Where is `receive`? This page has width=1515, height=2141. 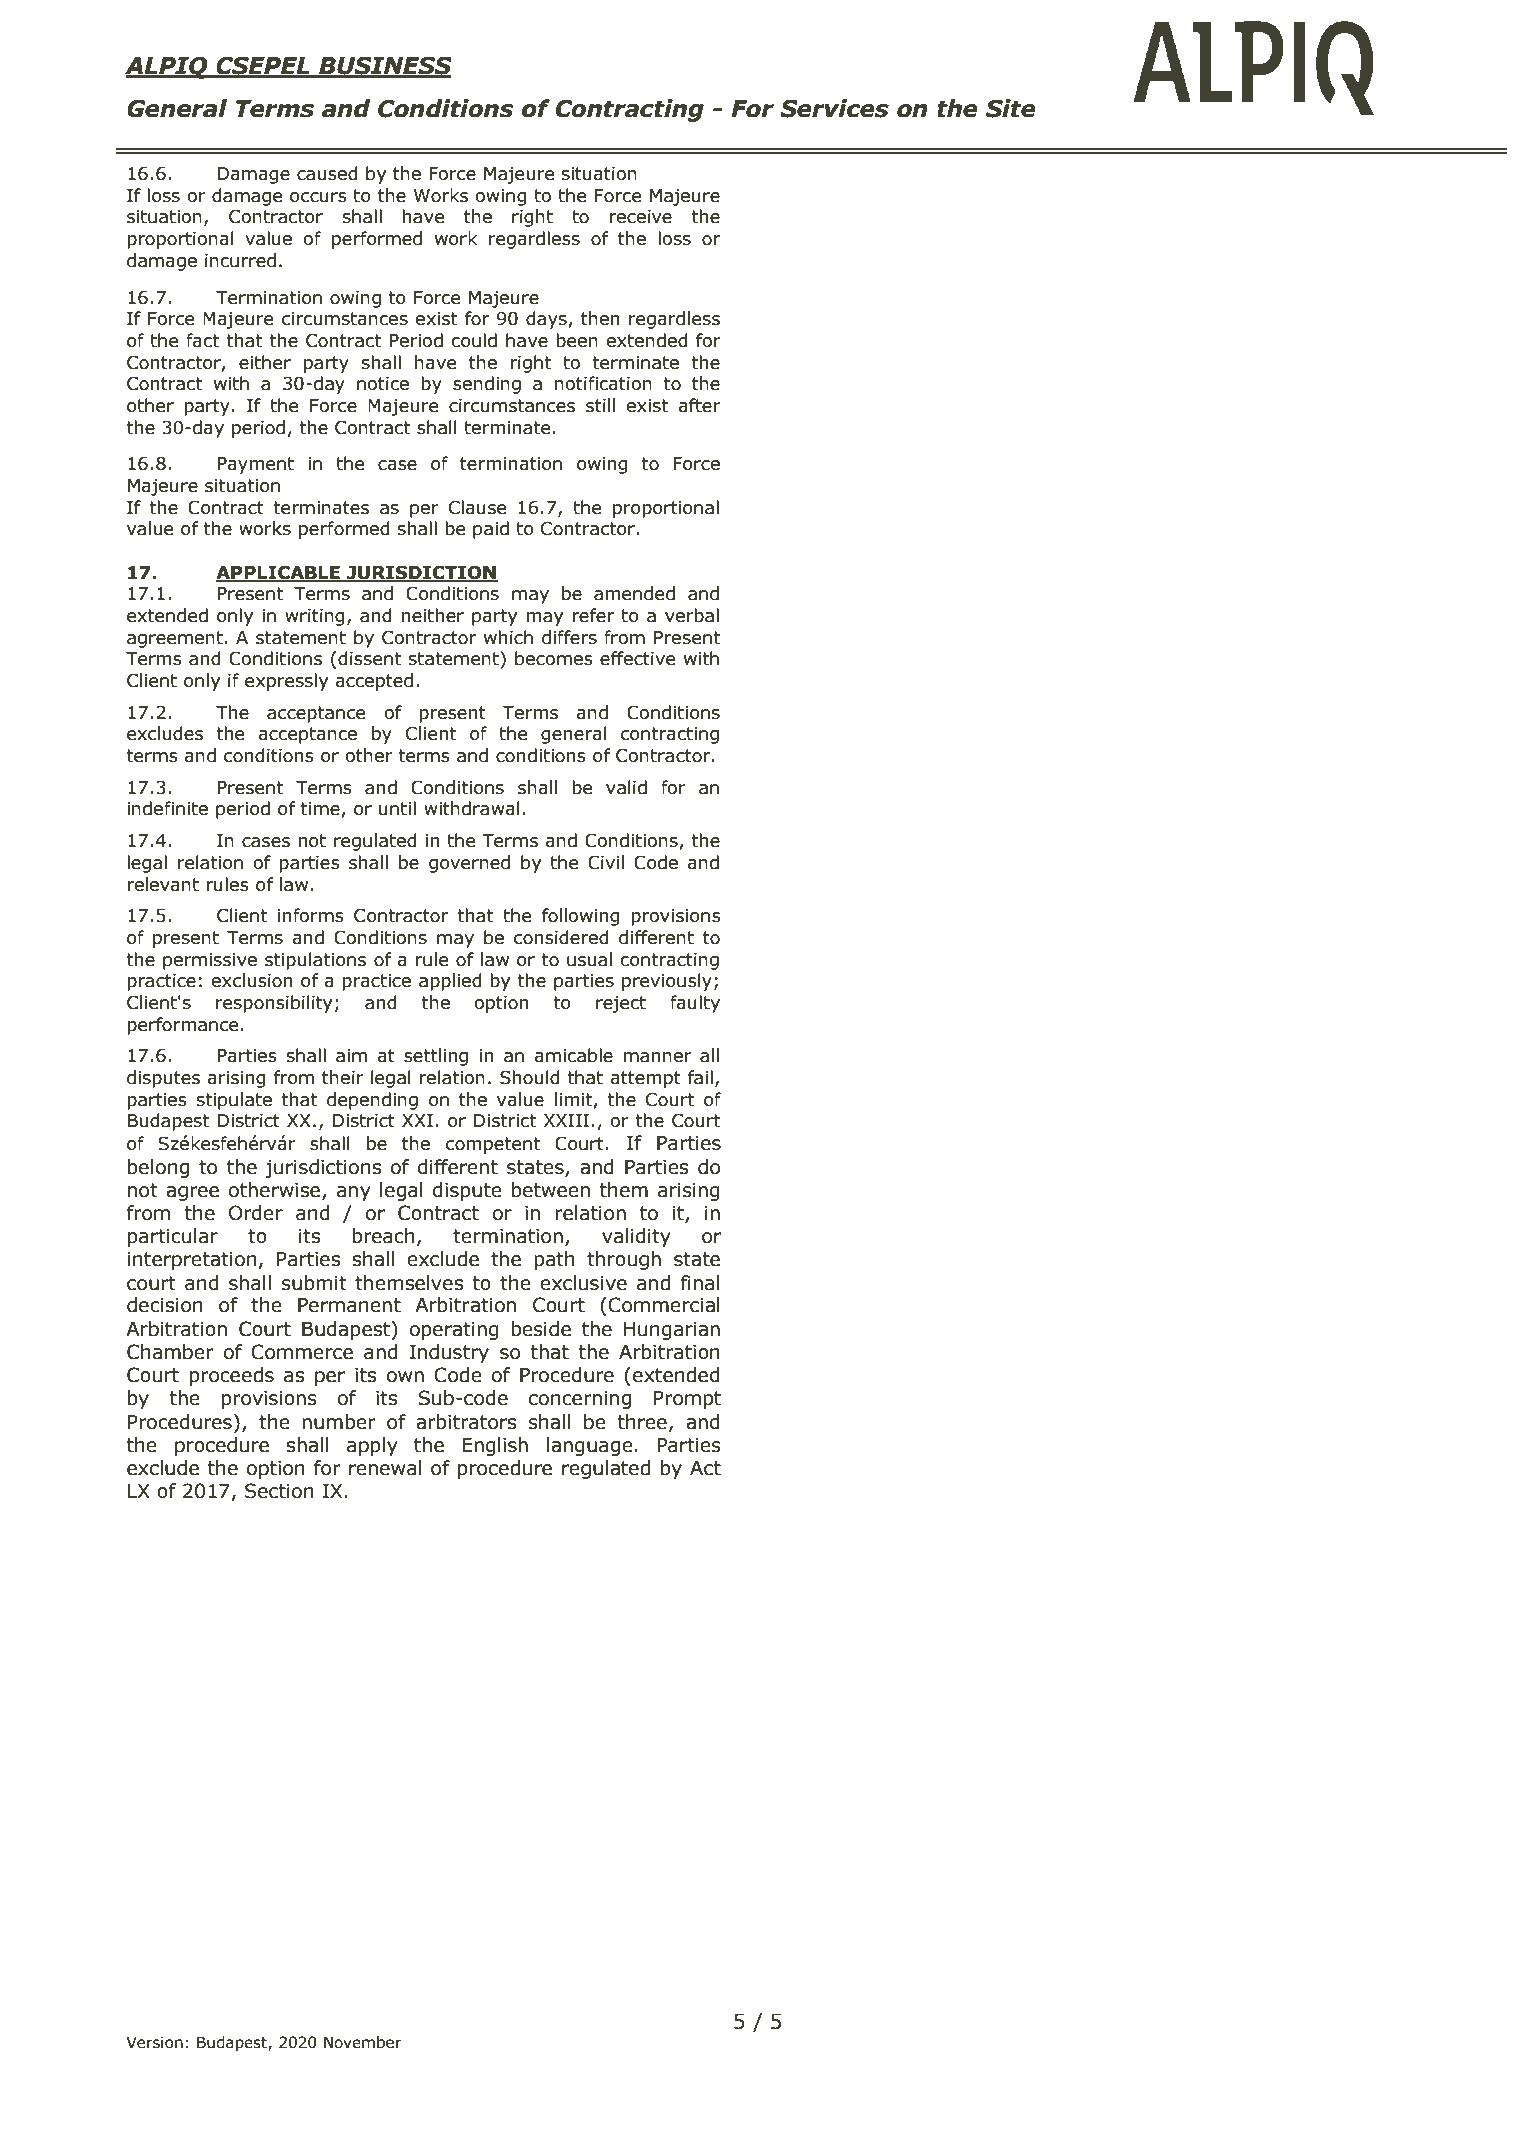 receive is located at coordinates (640, 217).
